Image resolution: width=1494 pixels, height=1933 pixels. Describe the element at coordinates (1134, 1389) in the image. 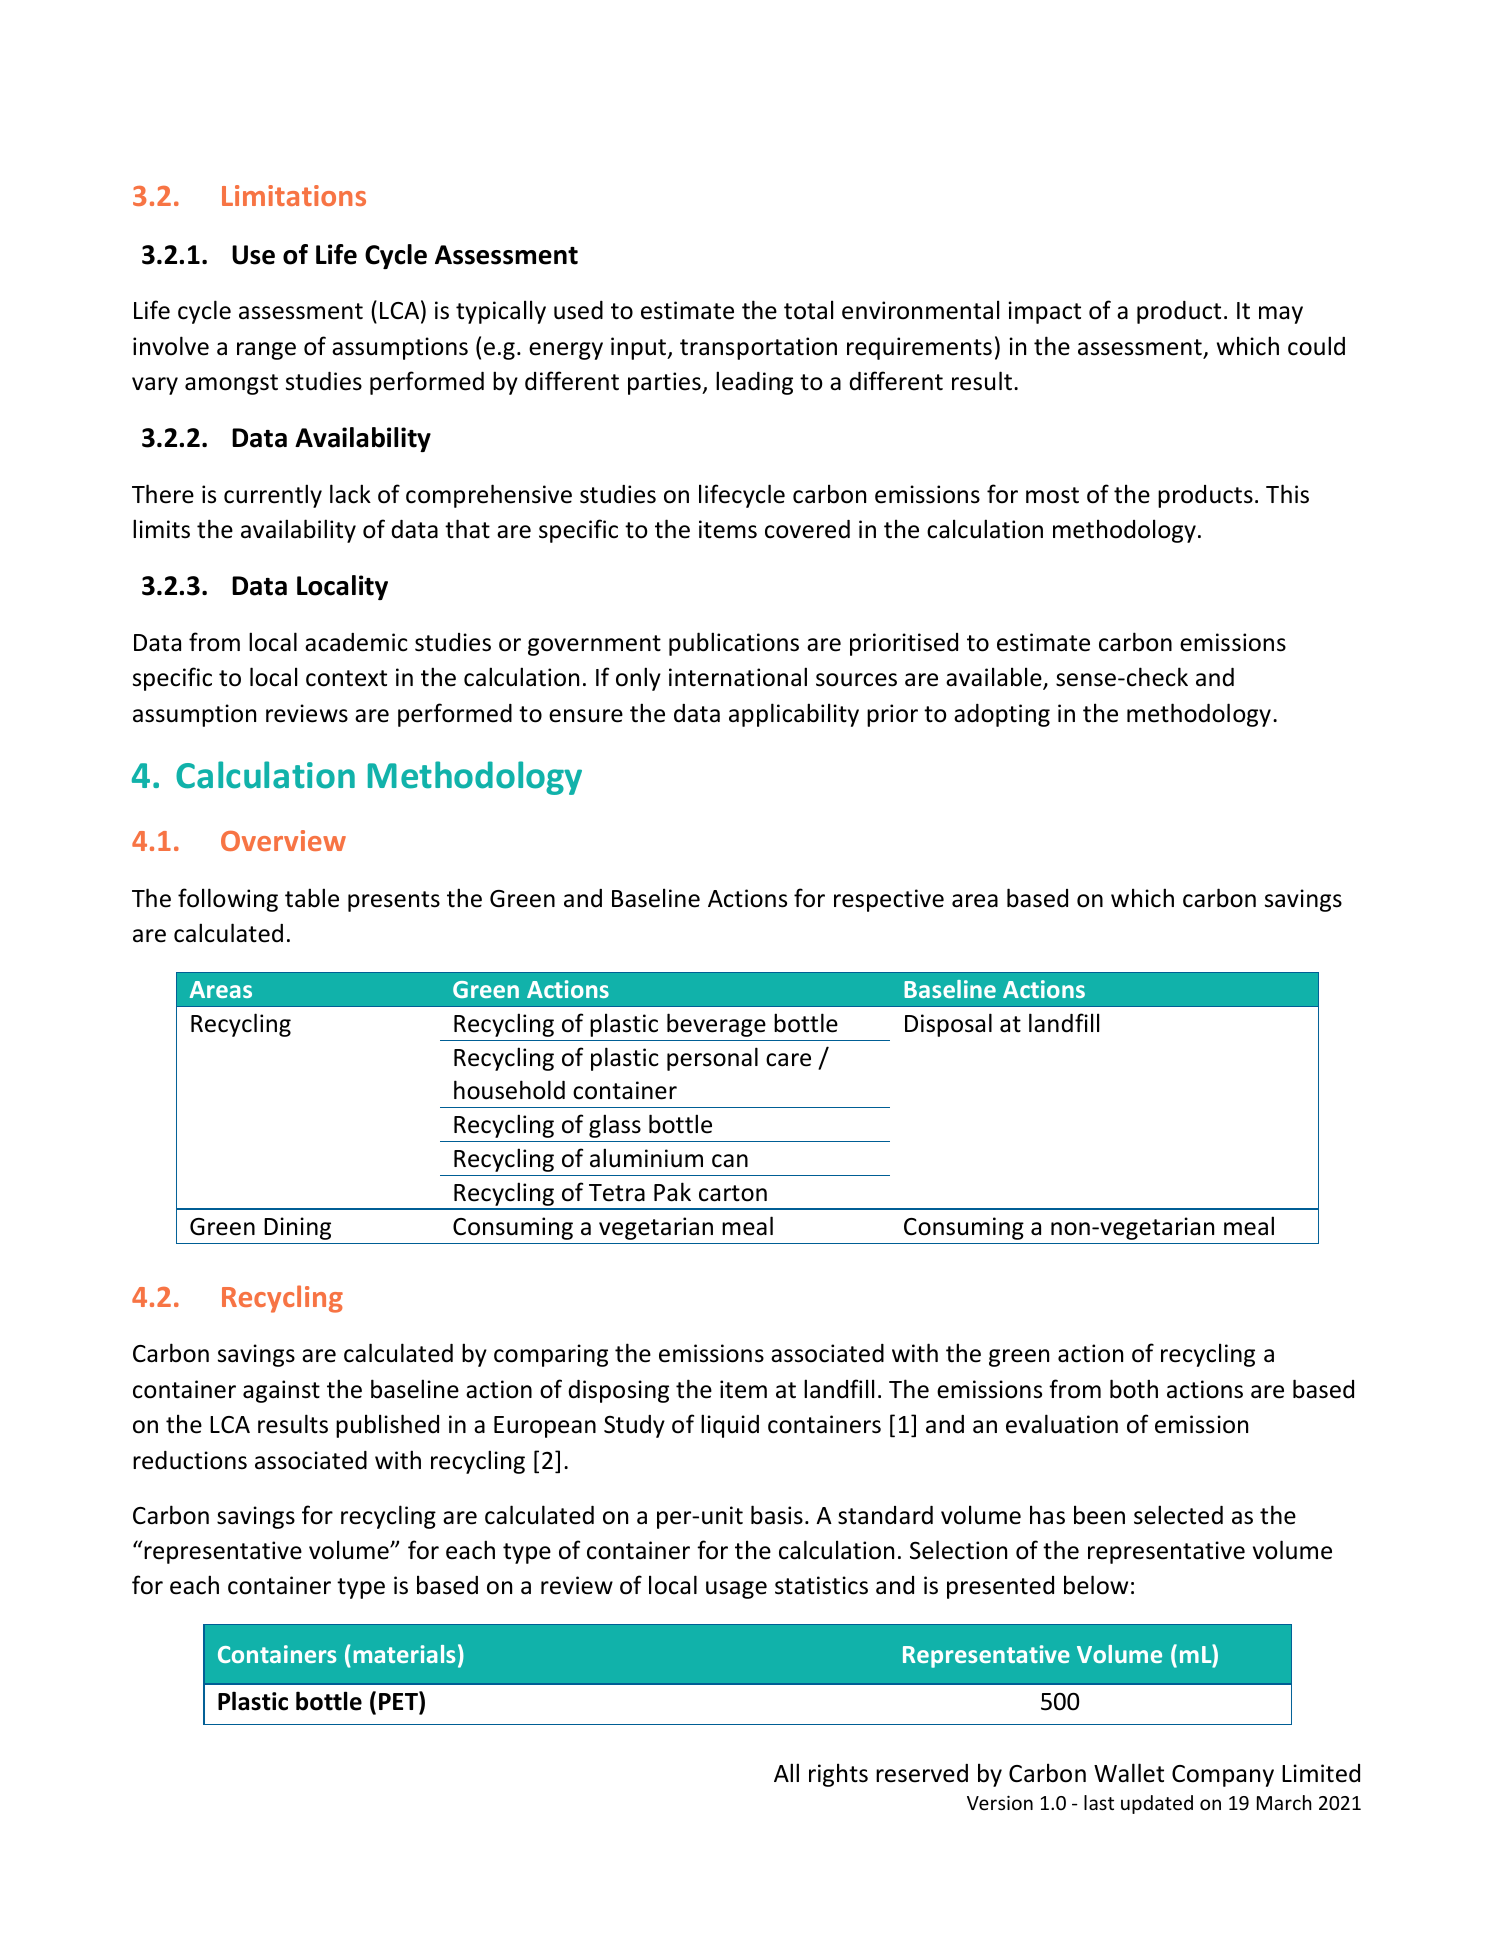

I see `both` at that location.
